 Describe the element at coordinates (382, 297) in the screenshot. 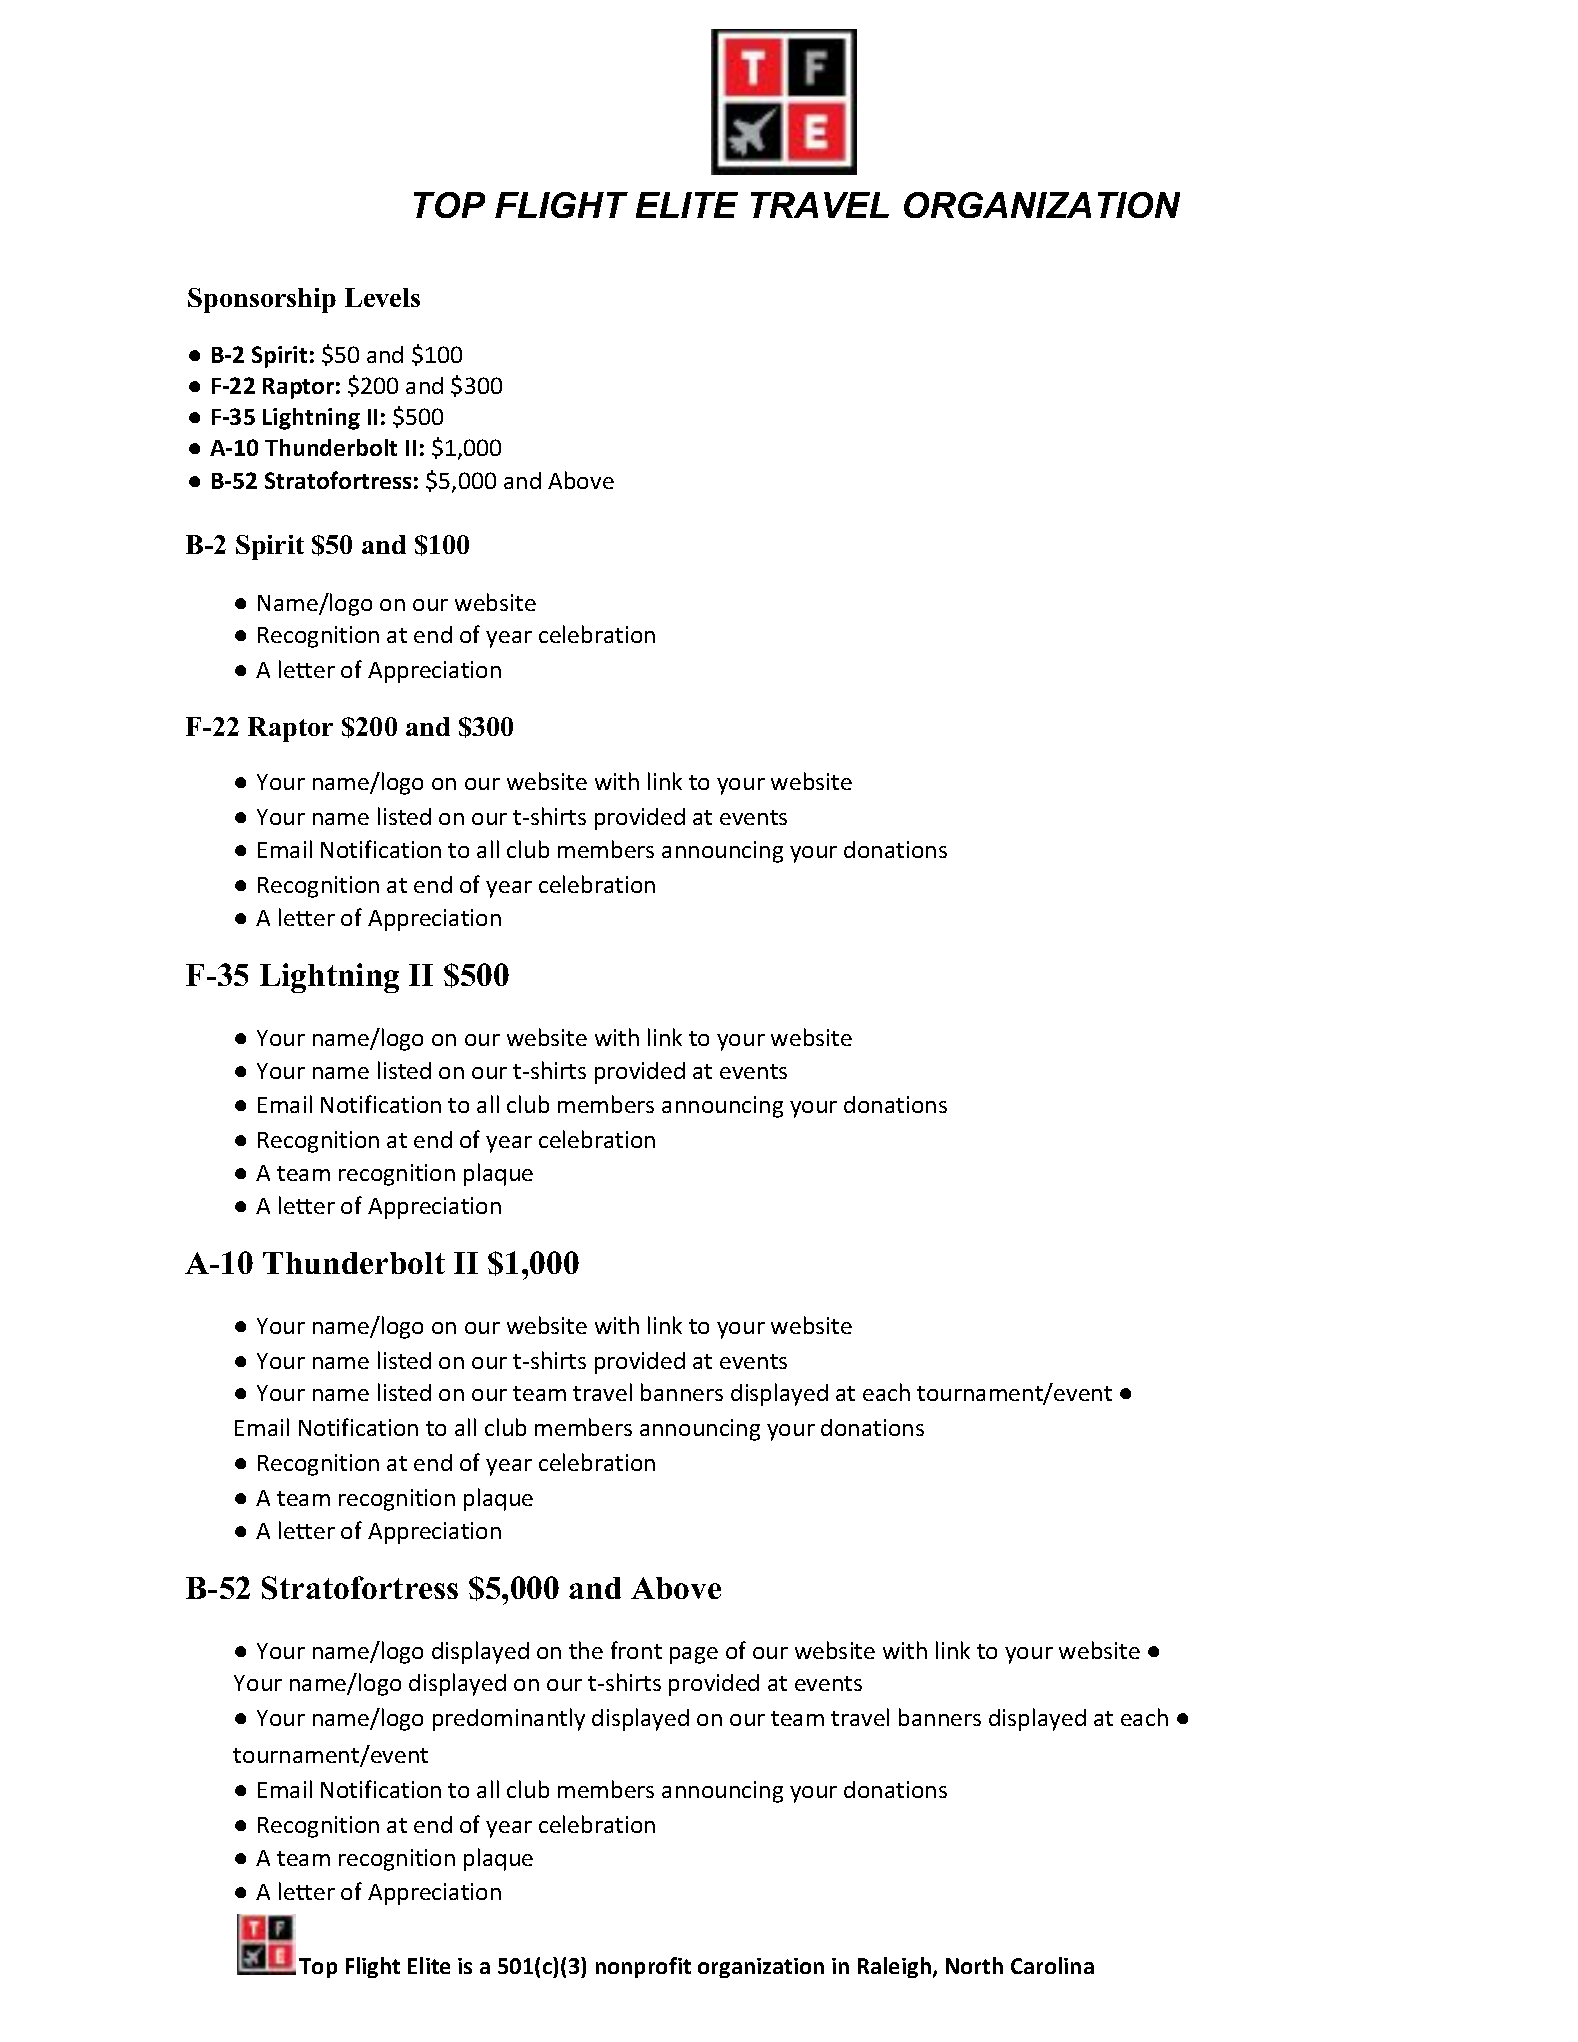

I see `Levels` at that location.
